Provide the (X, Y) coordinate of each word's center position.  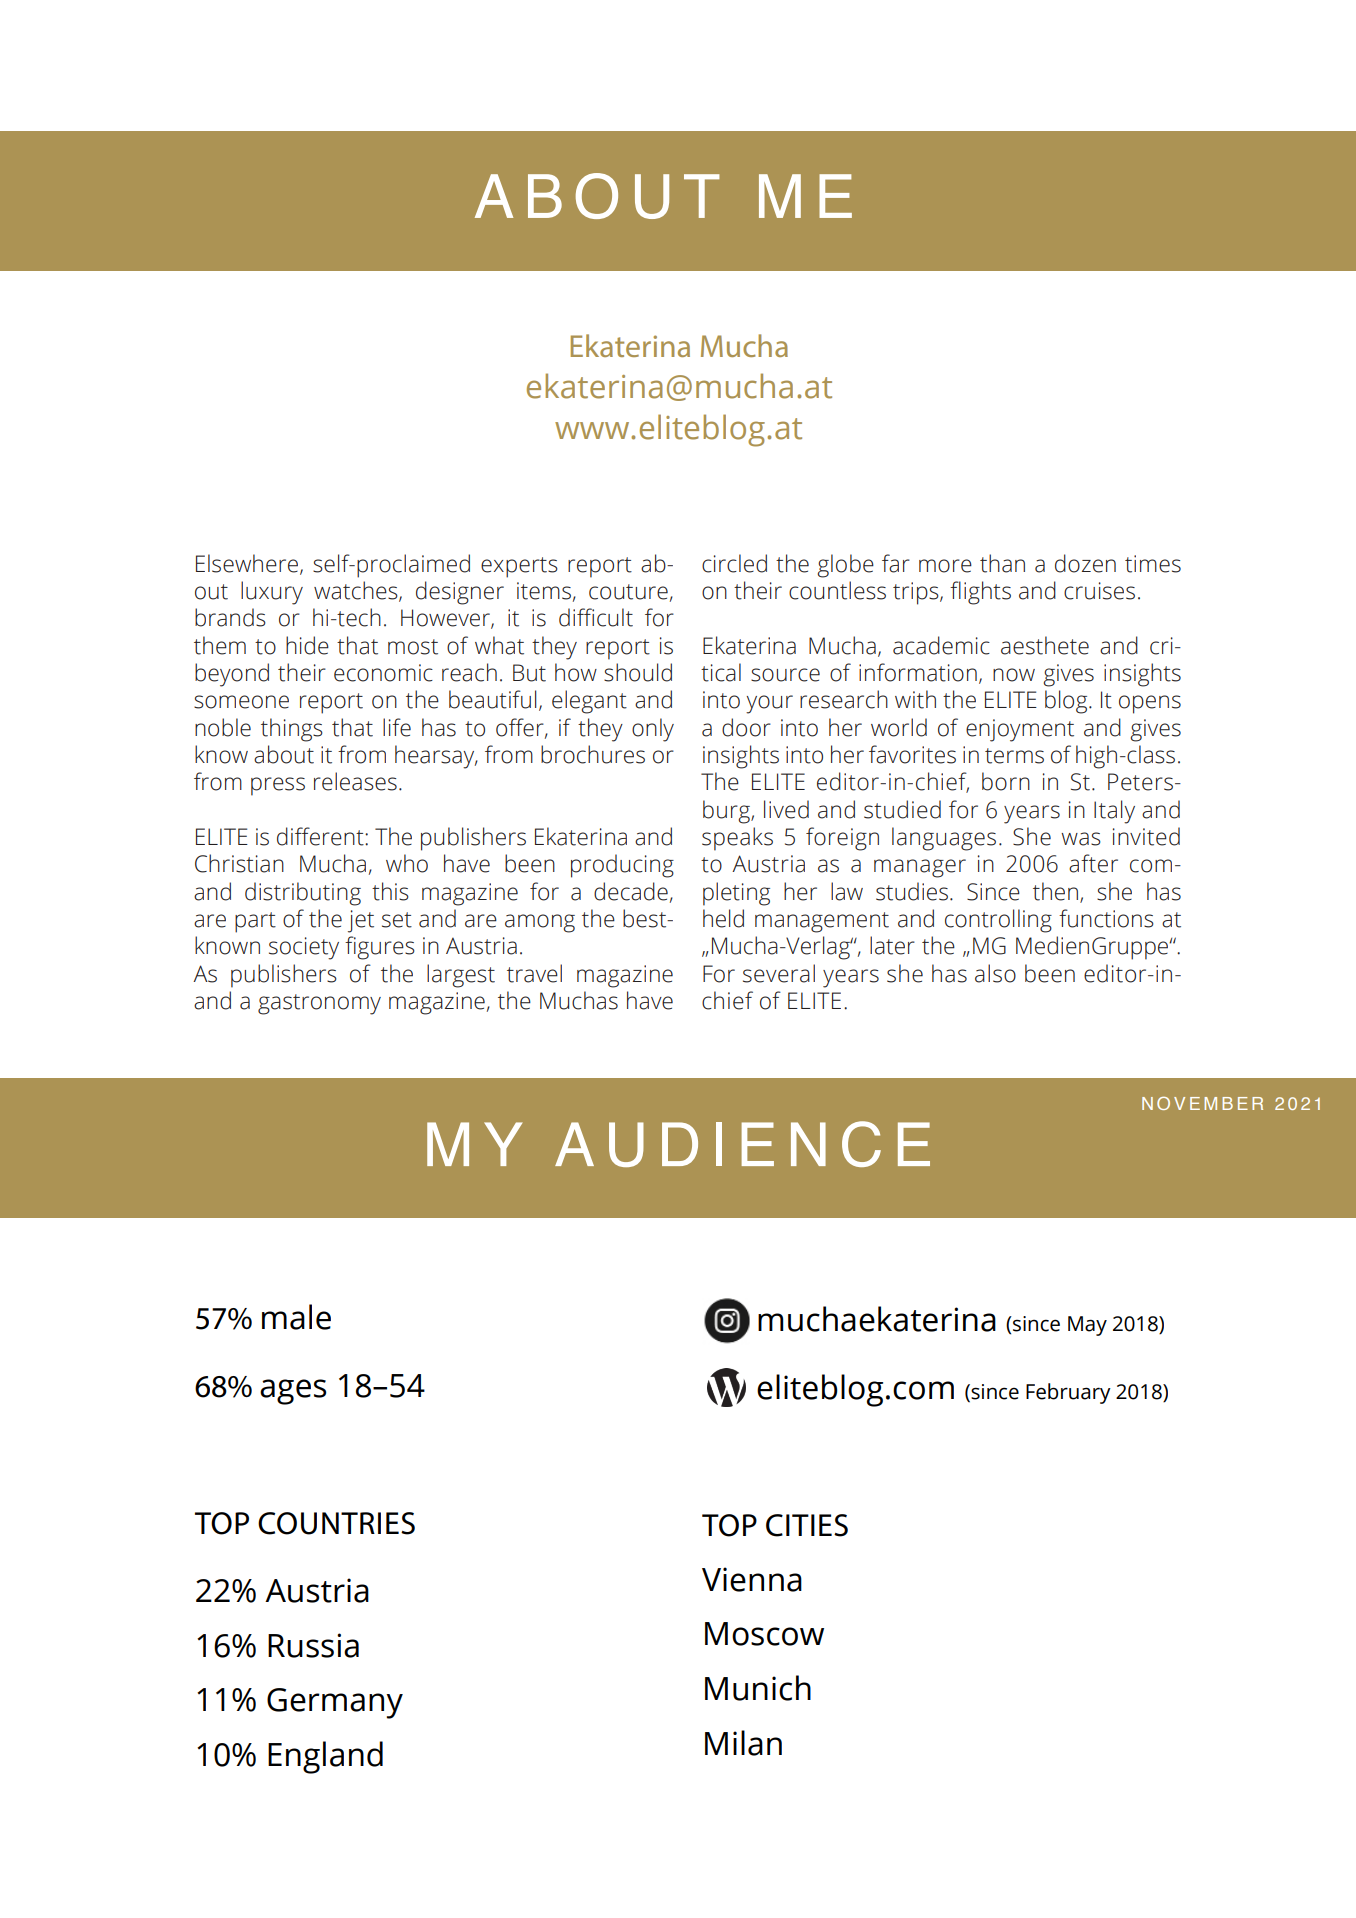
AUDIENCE (742, 1144)
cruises (1099, 591)
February (1068, 1393)
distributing (303, 894)
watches (357, 591)
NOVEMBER (1202, 1103)
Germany (335, 1703)
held (723, 918)
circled (734, 563)
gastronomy (319, 1004)
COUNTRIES (336, 1523)
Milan (743, 1743)
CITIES (807, 1525)
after (1093, 863)
